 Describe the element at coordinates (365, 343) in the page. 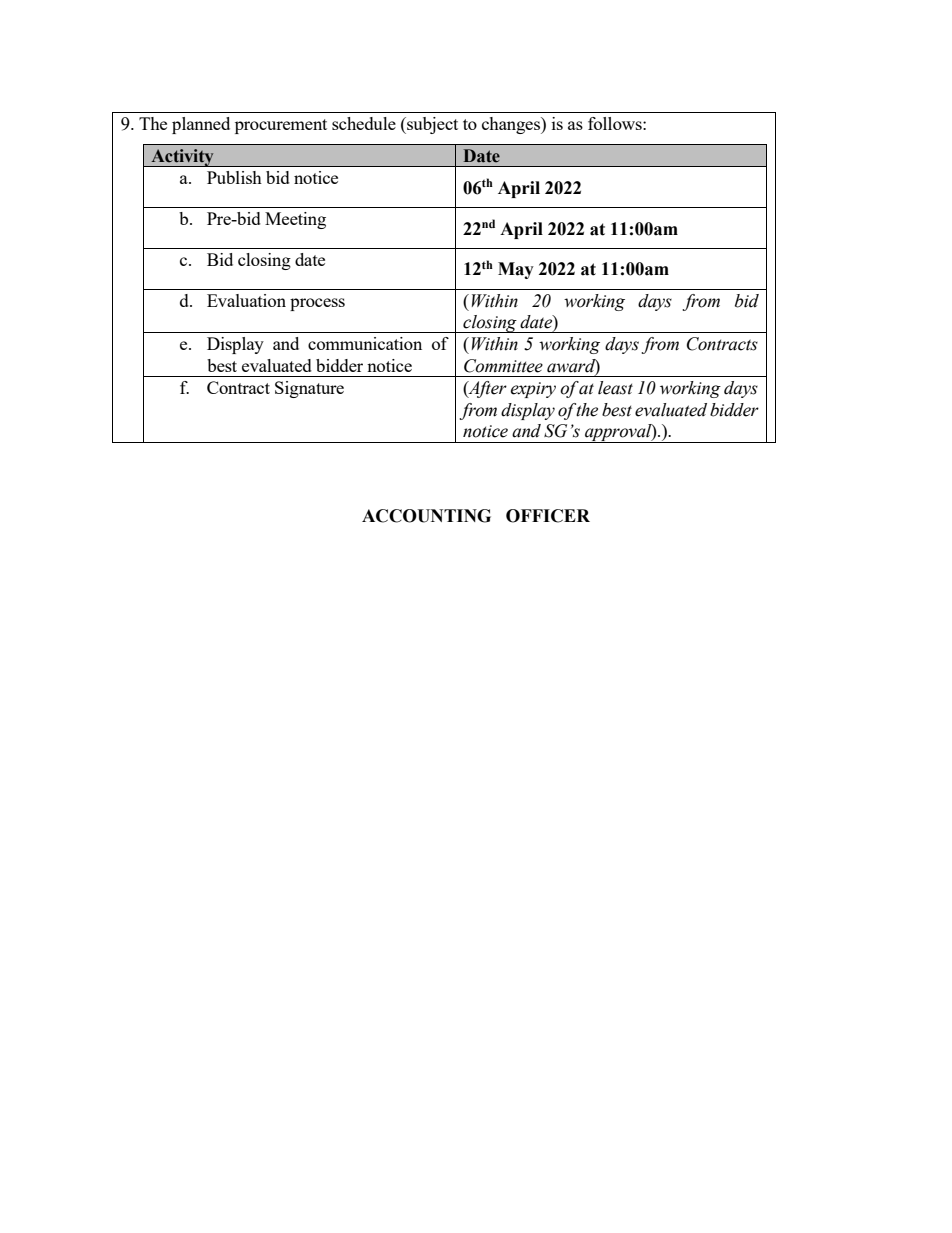

I see `communication` at that location.
